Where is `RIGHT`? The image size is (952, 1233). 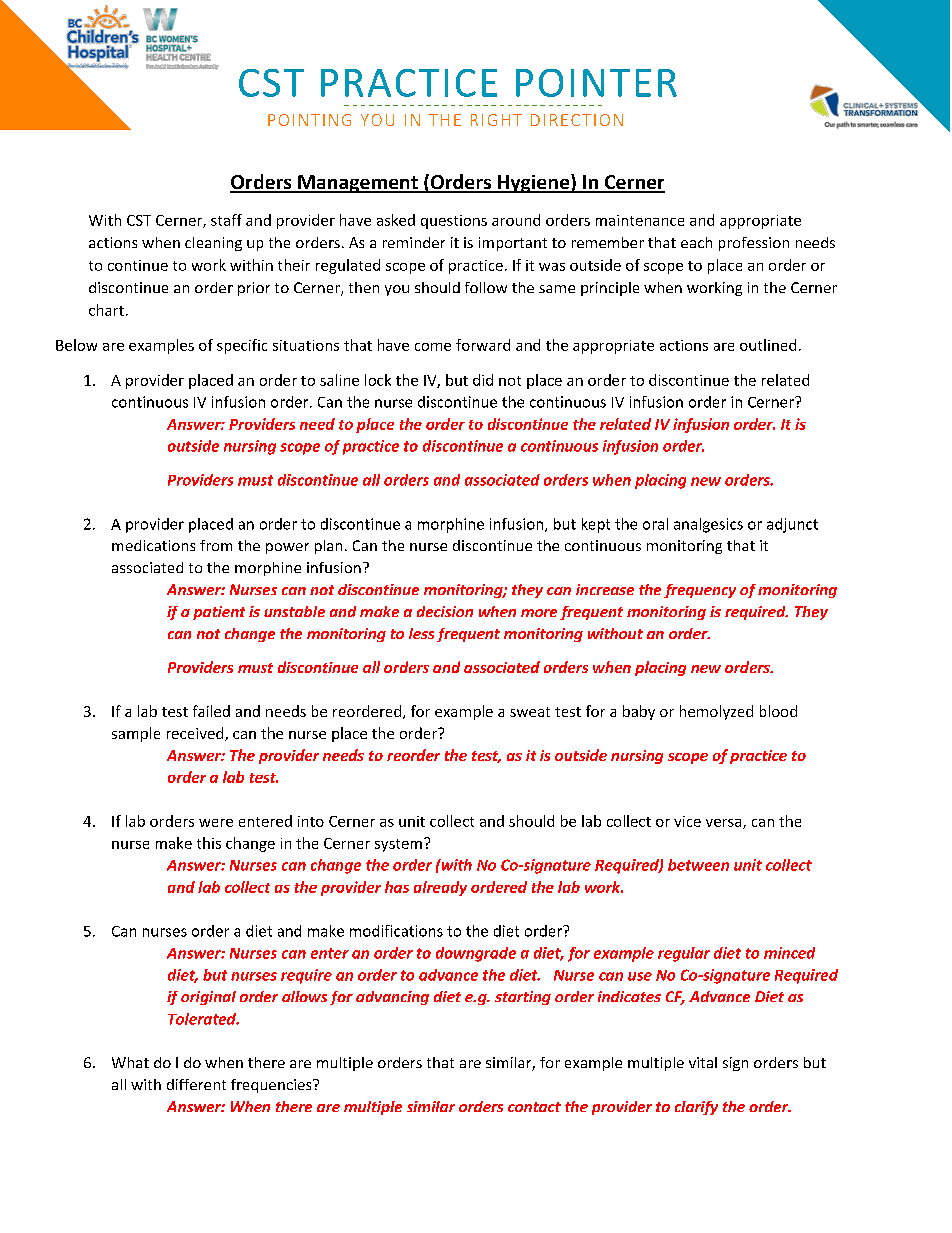 RIGHT is located at coordinates (496, 120).
